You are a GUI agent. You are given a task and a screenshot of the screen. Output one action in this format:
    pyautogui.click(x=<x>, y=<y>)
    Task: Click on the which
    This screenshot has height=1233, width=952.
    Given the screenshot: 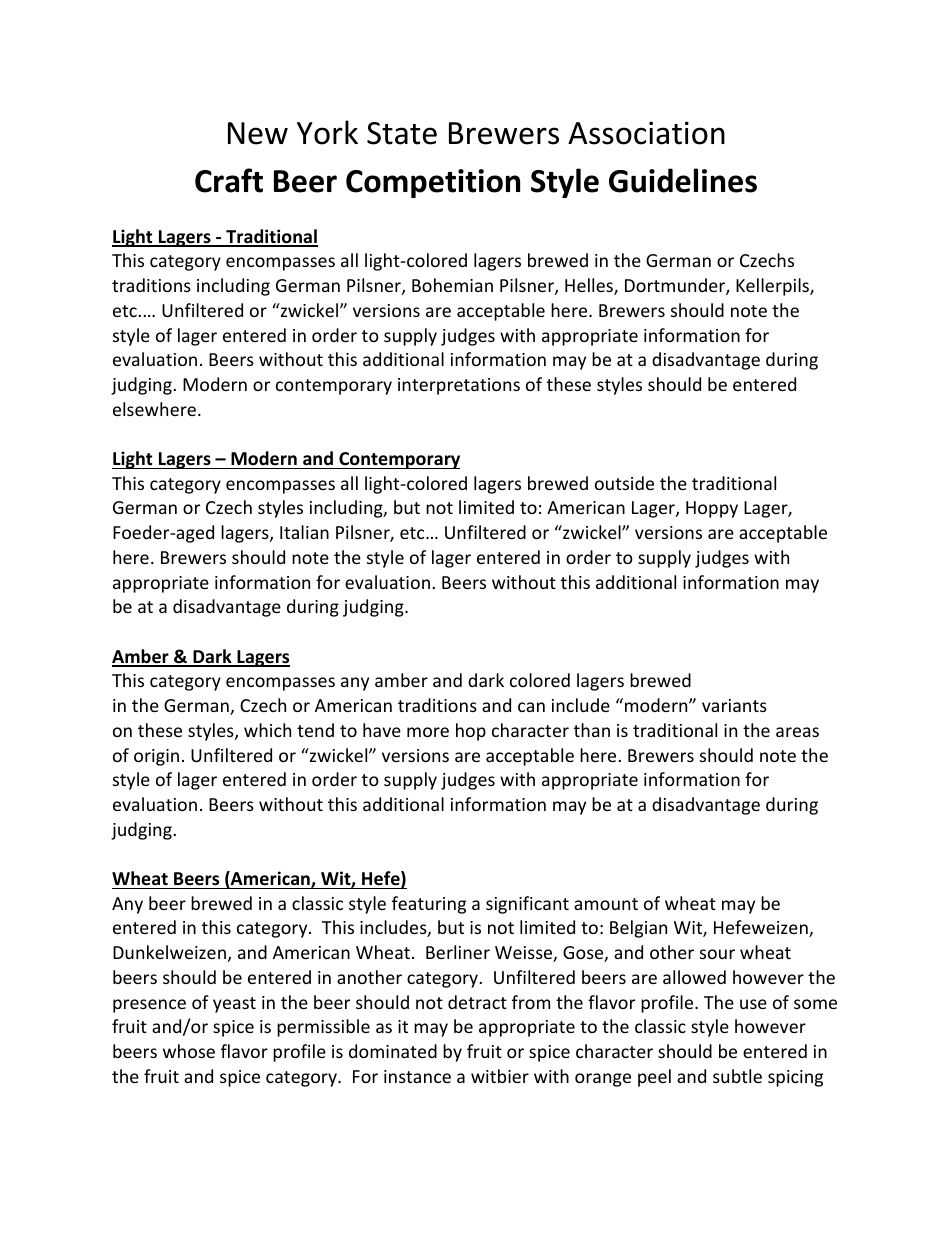 What is the action you would take?
    pyautogui.click(x=267, y=730)
